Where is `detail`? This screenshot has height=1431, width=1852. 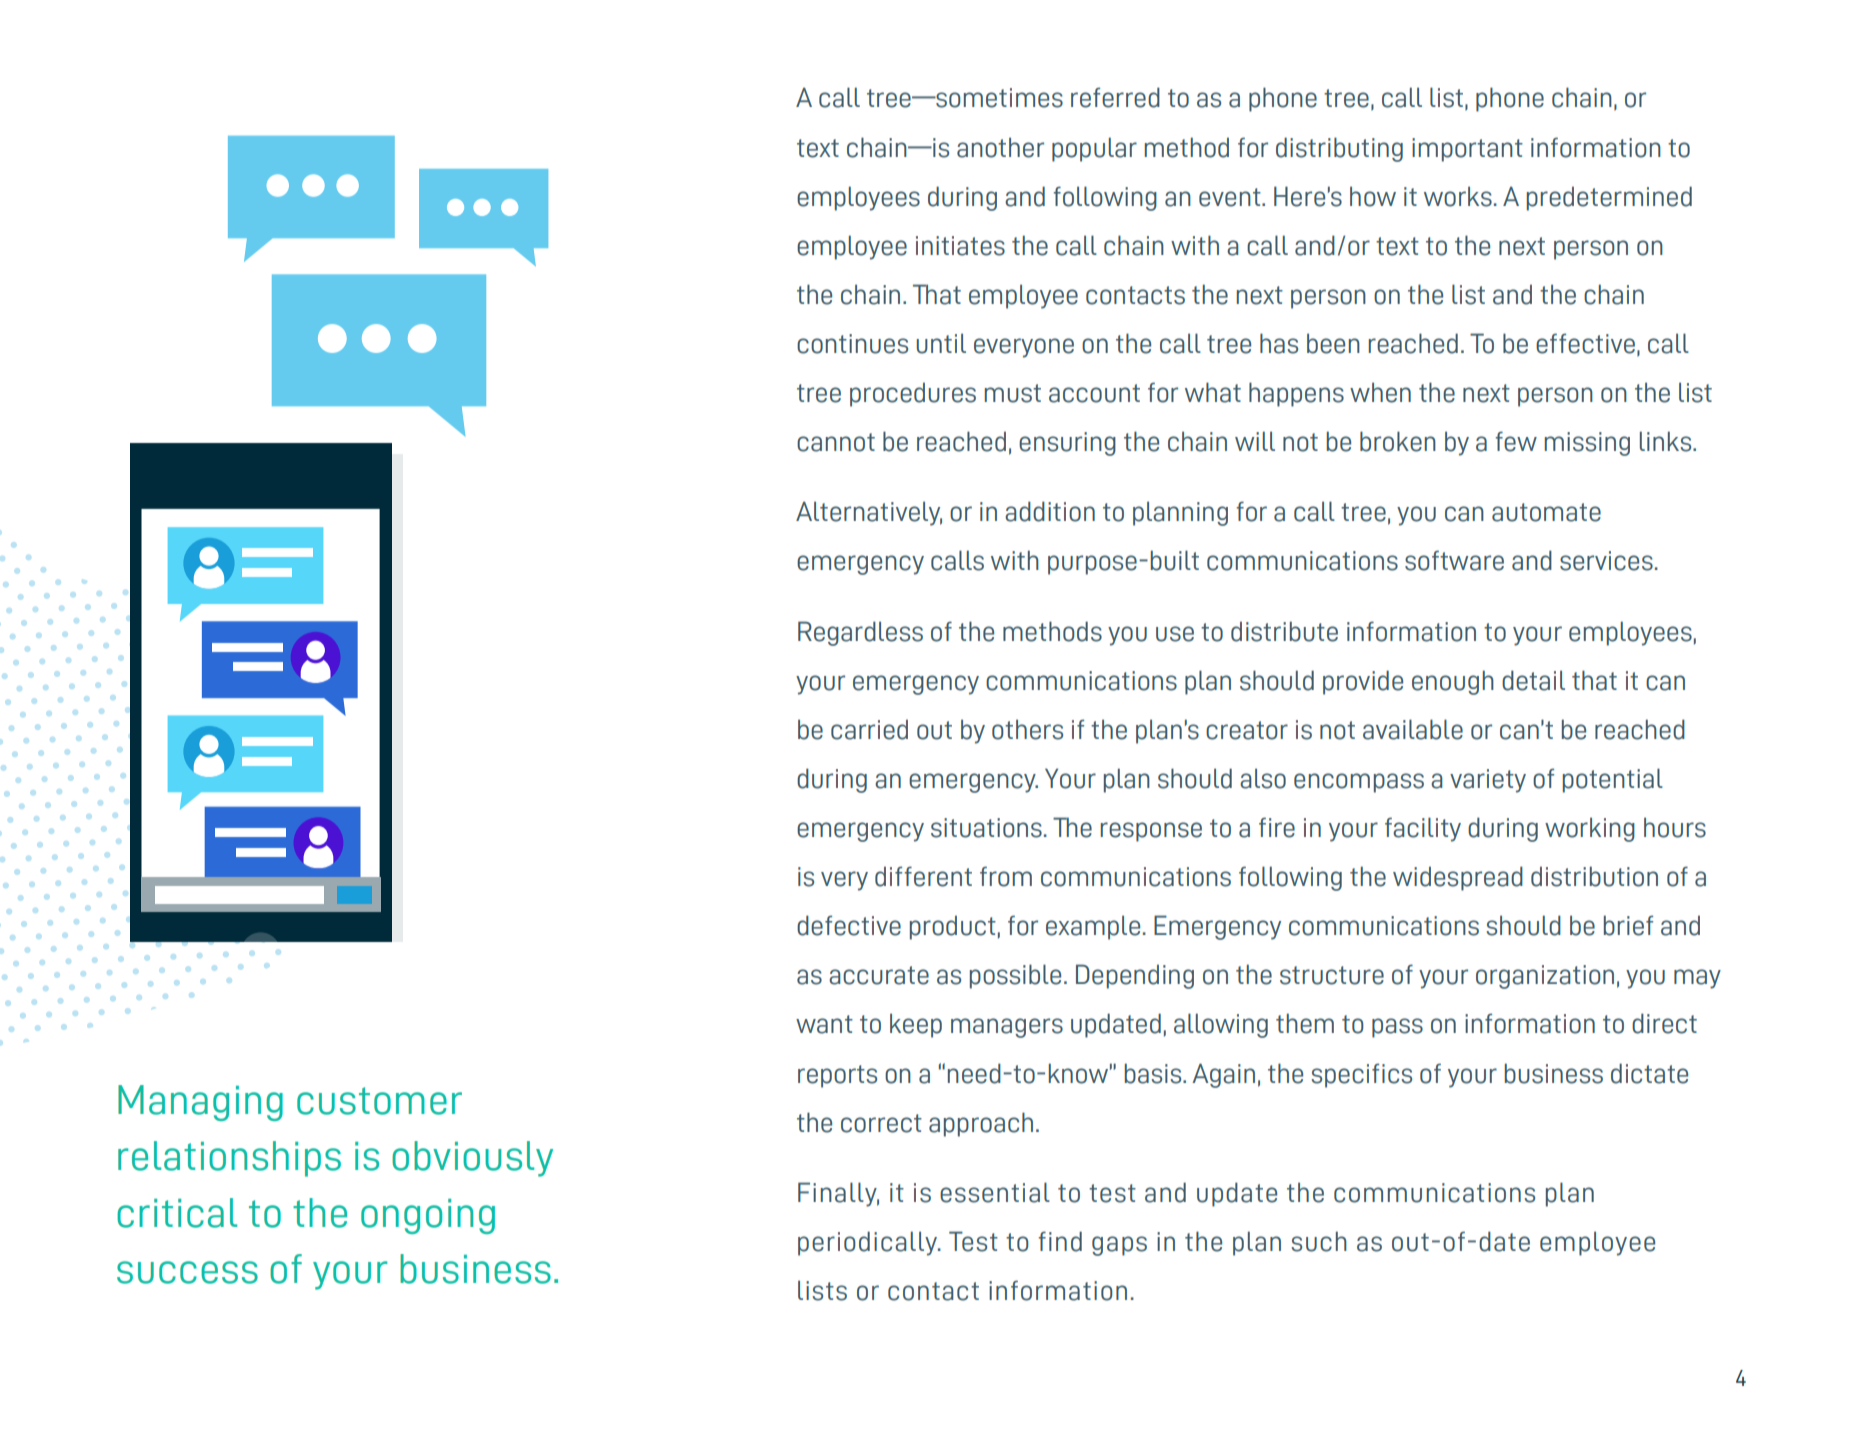
detail is located at coordinates (1533, 680).
